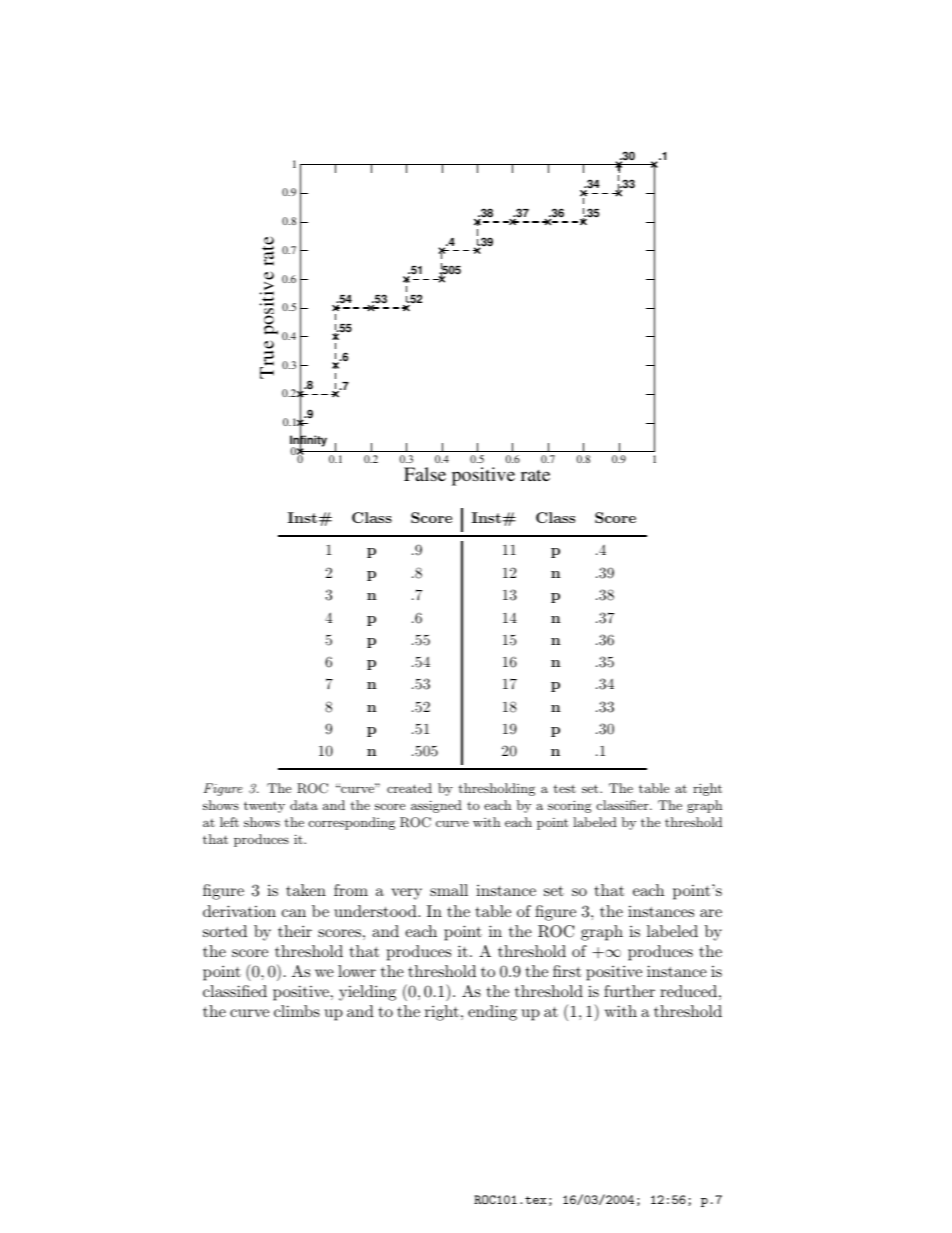  I want to click on scoring, so click(570, 806).
